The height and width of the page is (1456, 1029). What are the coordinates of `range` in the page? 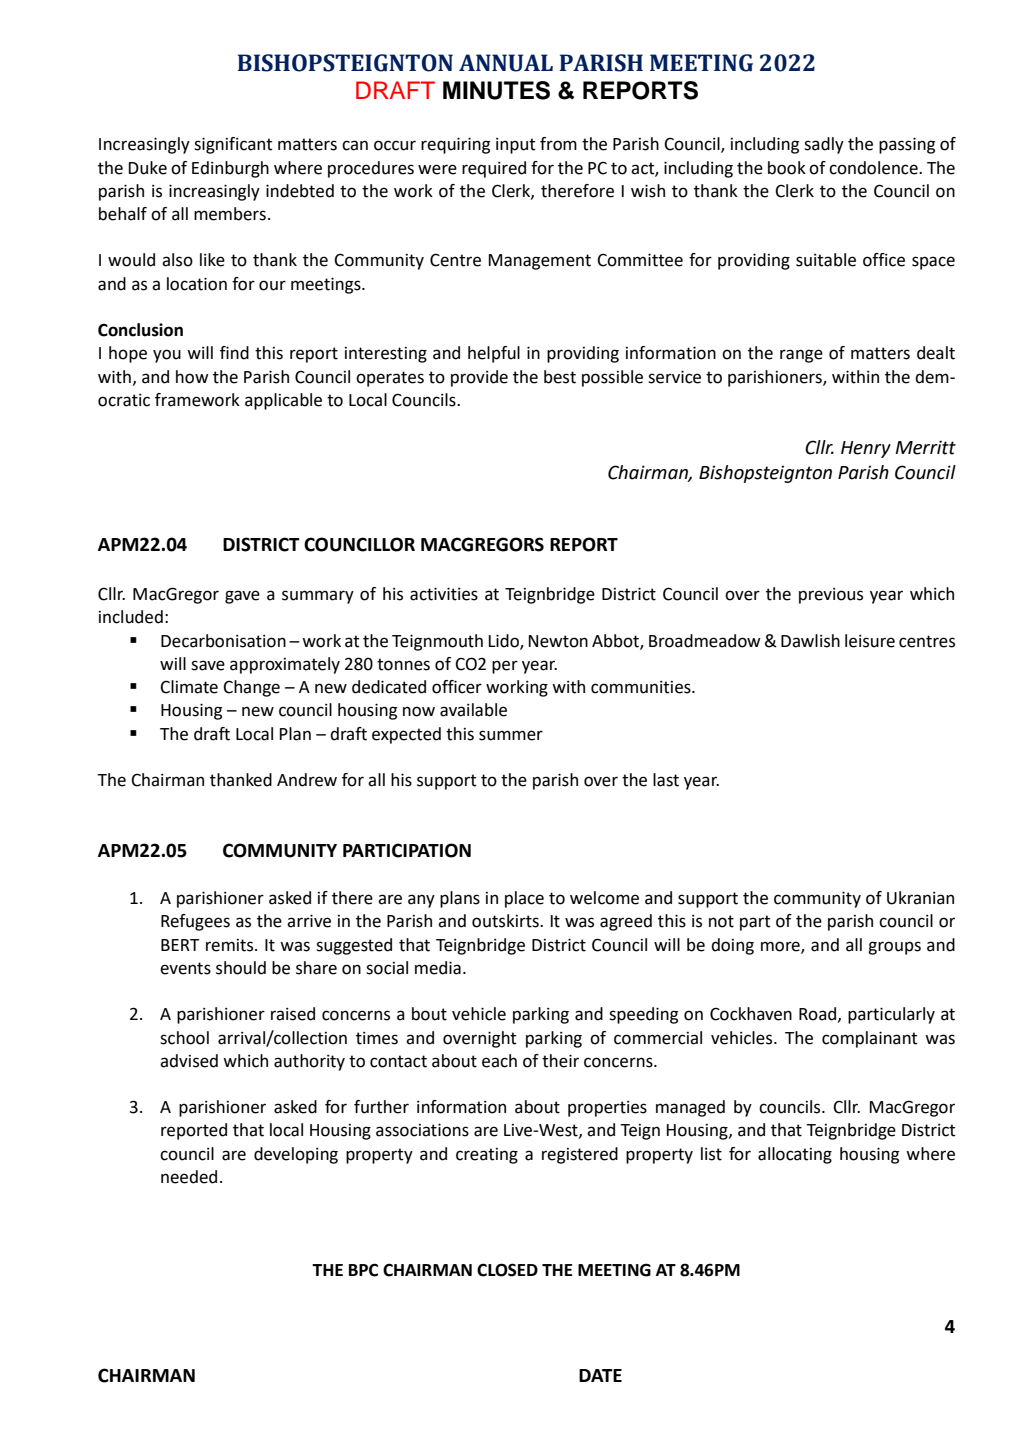 It's located at (801, 356).
